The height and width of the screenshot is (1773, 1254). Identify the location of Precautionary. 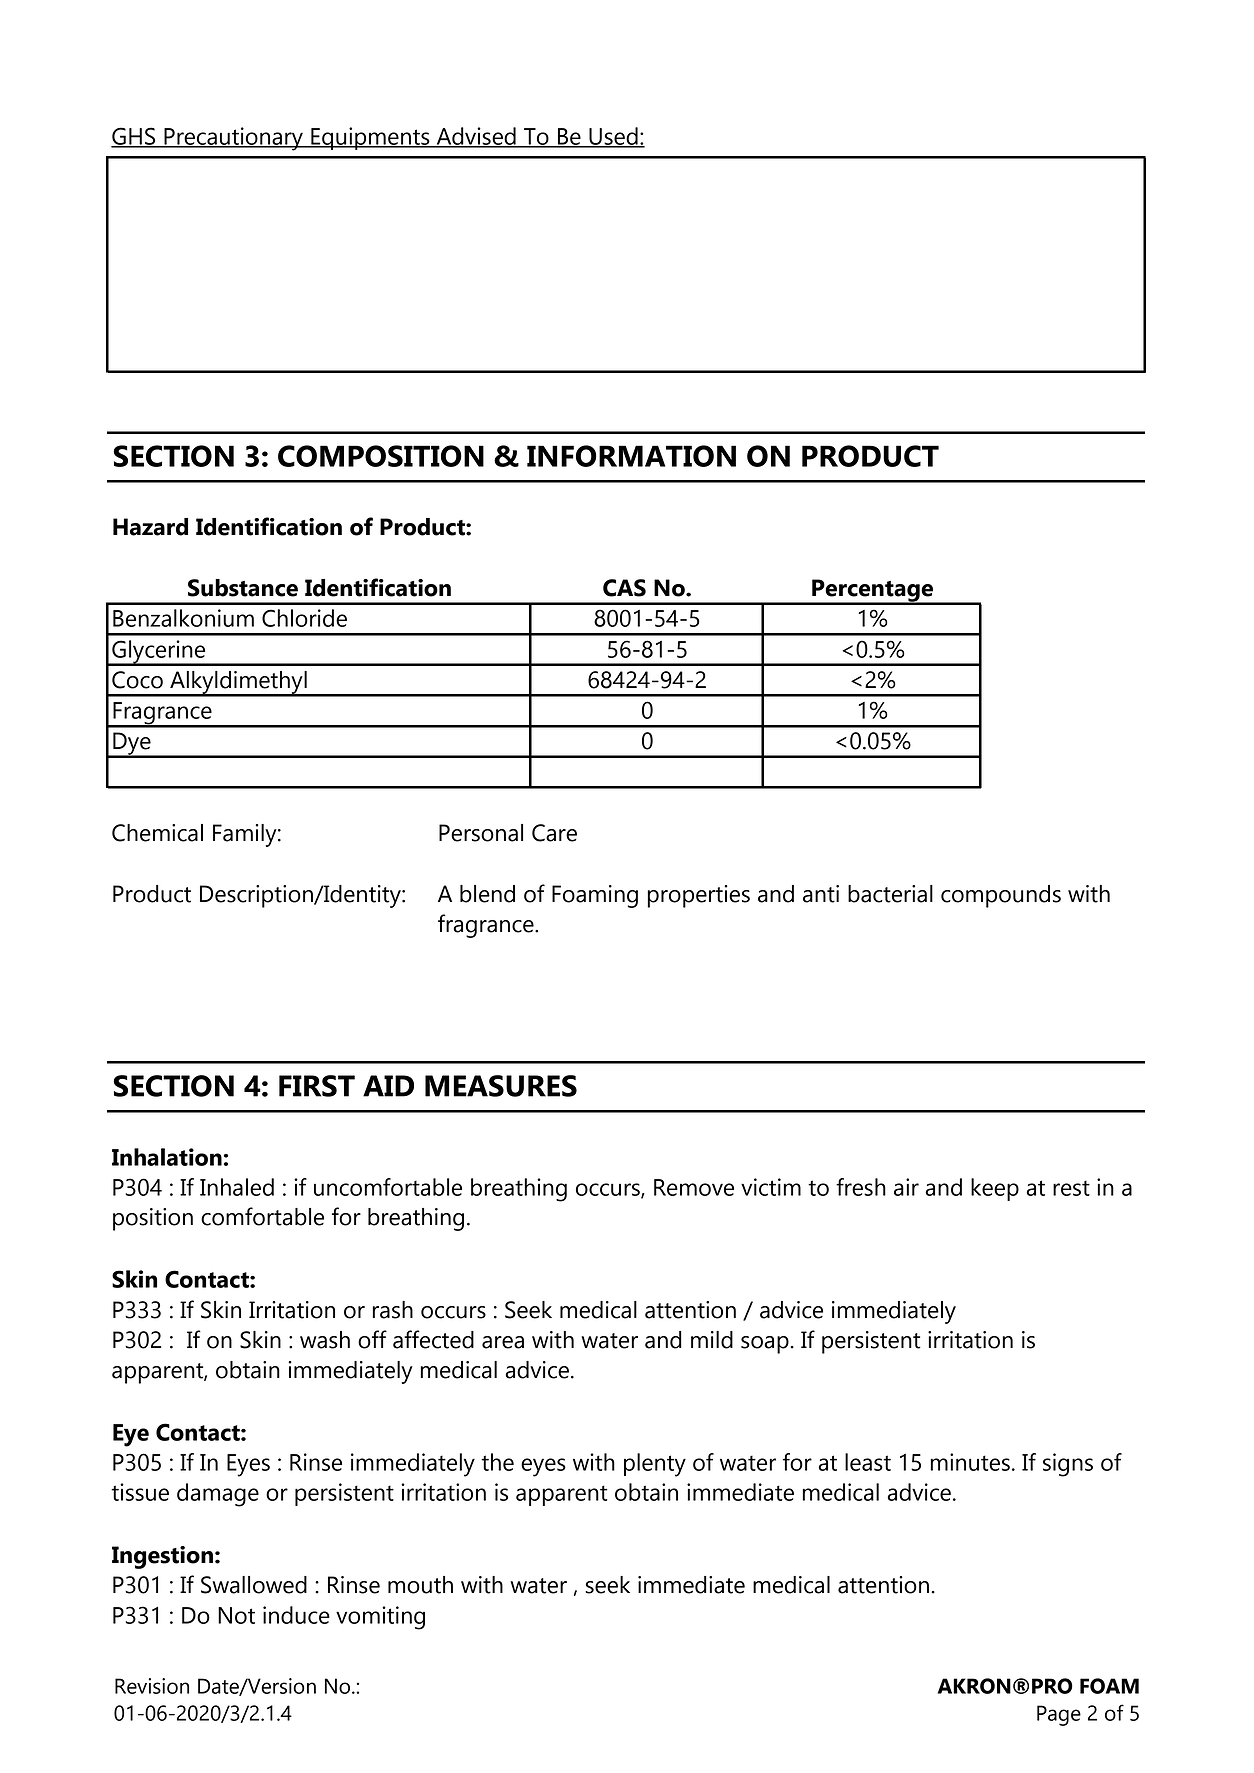
(233, 139).
